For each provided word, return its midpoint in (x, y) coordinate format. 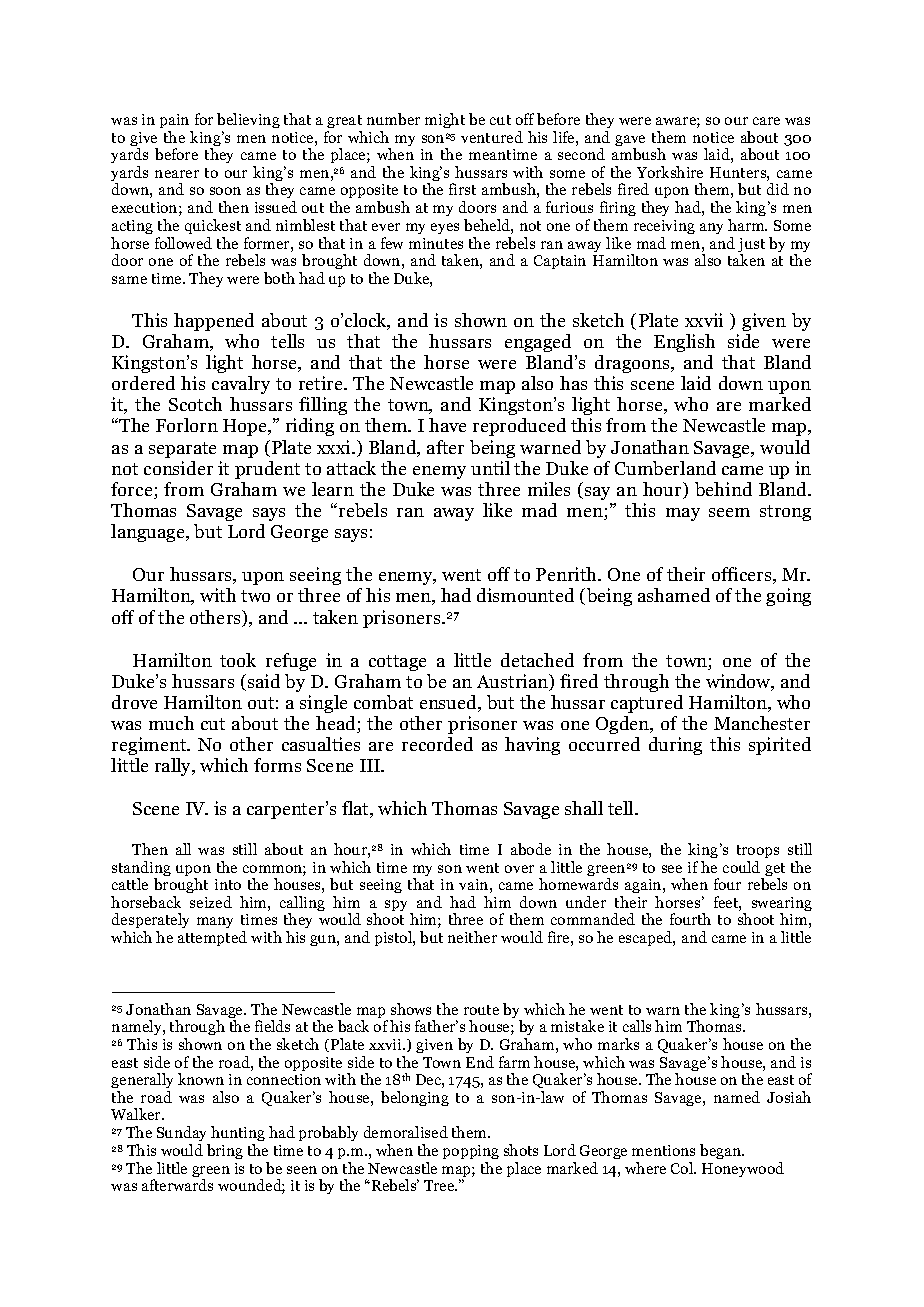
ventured (492, 137)
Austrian (514, 682)
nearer (177, 174)
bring (225, 1151)
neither (472, 937)
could (741, 867)
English (684, 343)
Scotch (195, 404)
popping (471, 1152)
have (447, 425)
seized (211, 902)
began (721, 1151)
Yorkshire (670, 172)
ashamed (674, 595)
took (238, 660)
